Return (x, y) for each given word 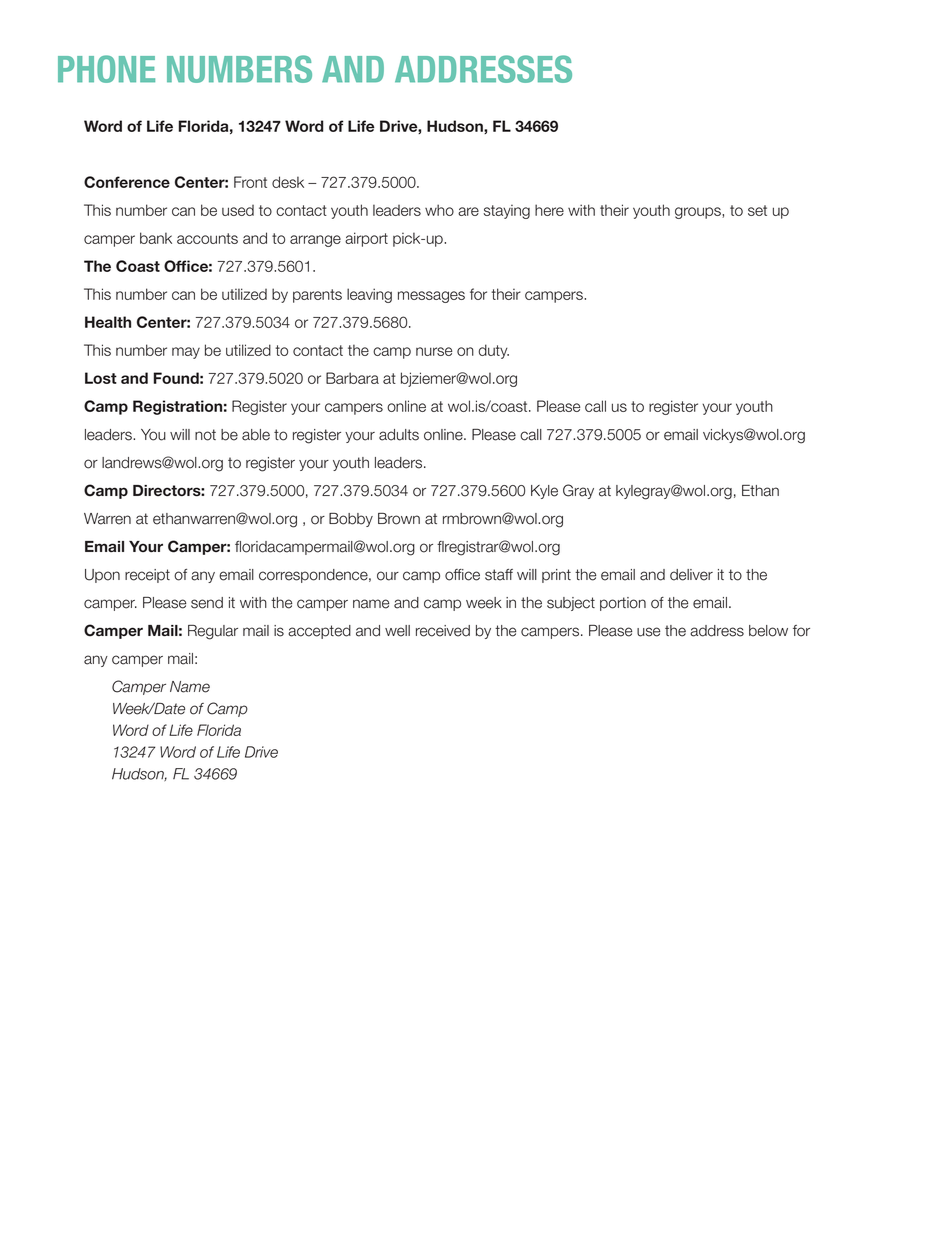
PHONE (106, 69)
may (186, 353)
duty (493, 351)
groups (699, 213)
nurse (434, 351)
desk (288, 182)
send (207, 603)
